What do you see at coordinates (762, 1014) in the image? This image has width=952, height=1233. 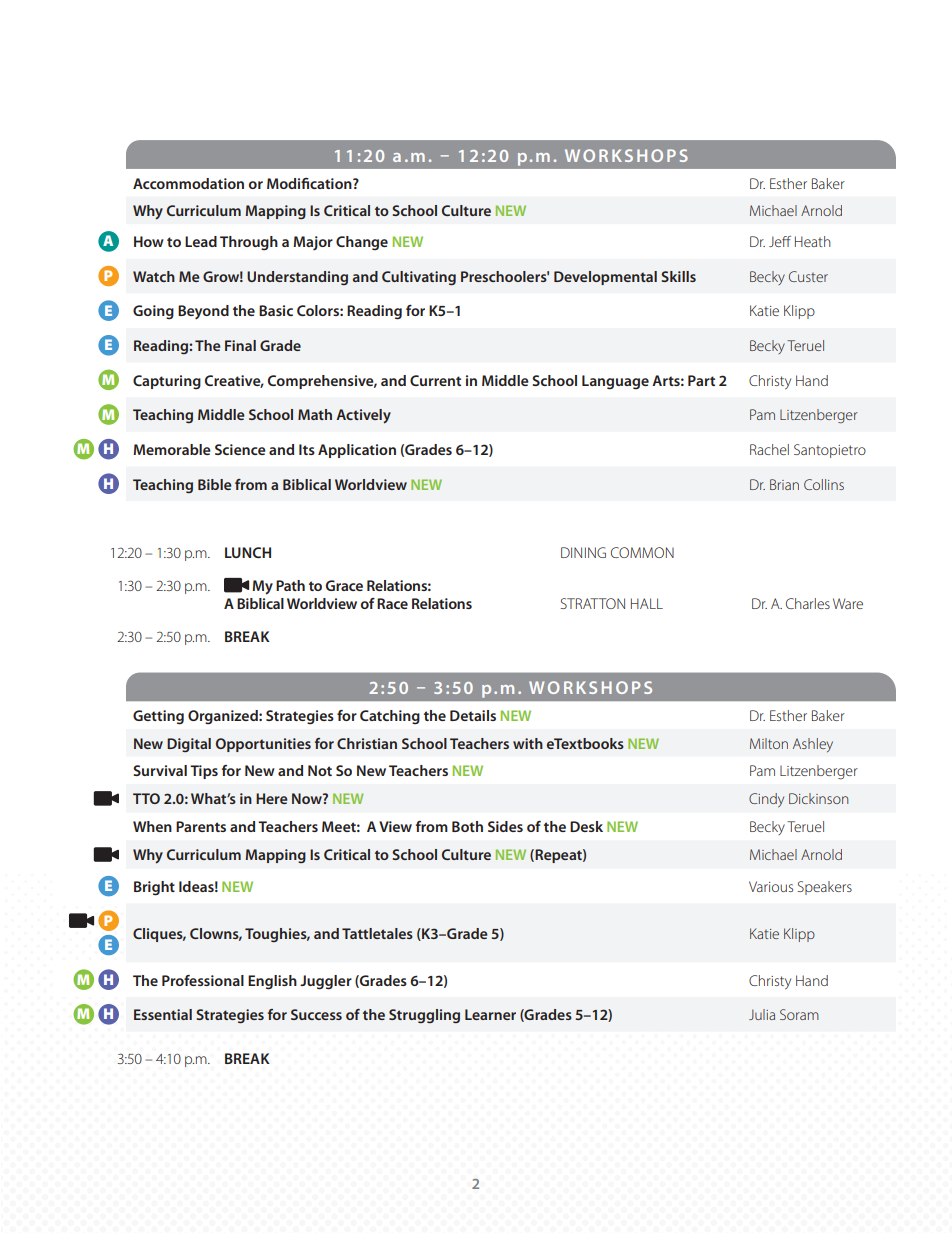 I see `Julia` at bounding box center [762, 1014].
